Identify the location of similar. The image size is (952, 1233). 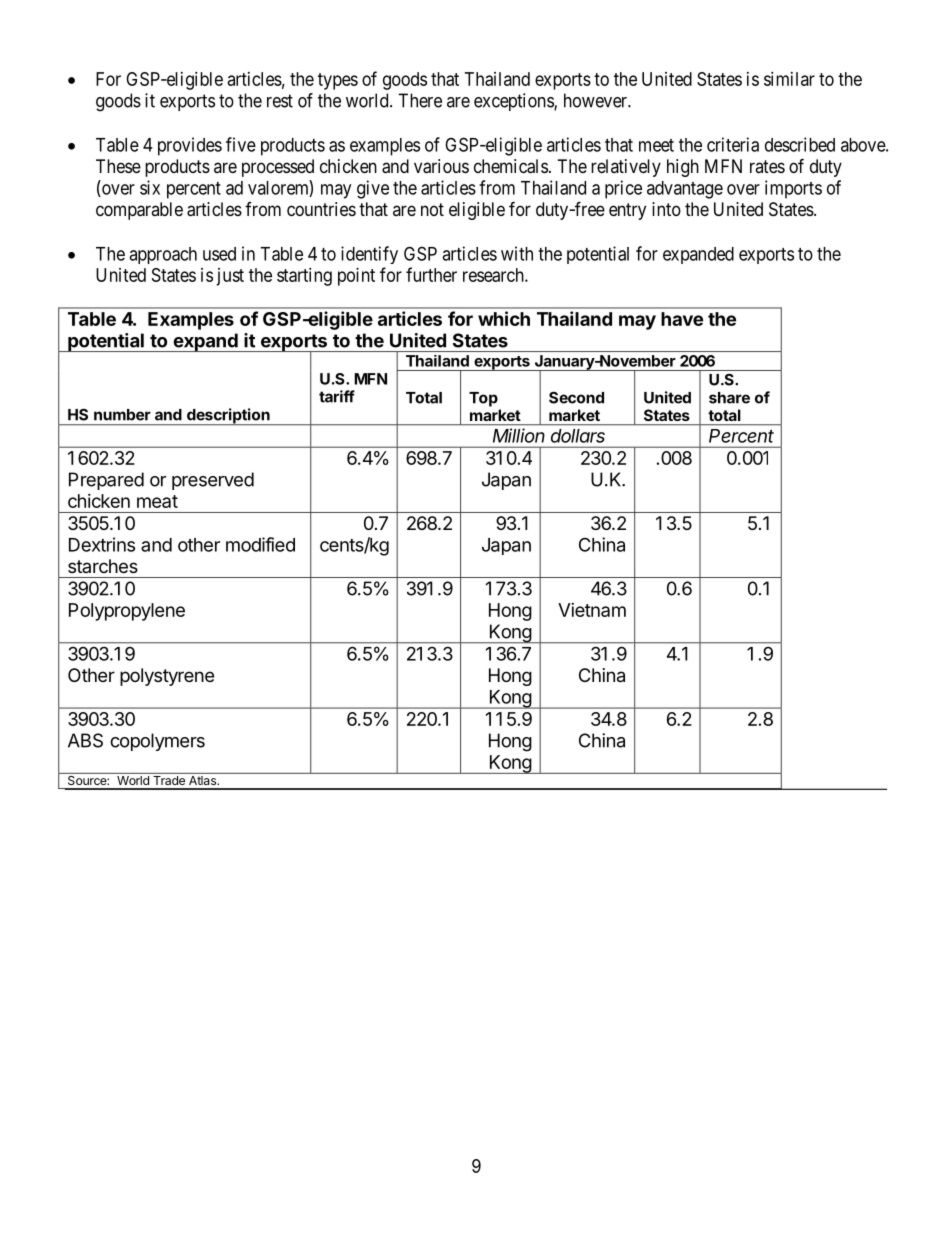
(789, 79).
